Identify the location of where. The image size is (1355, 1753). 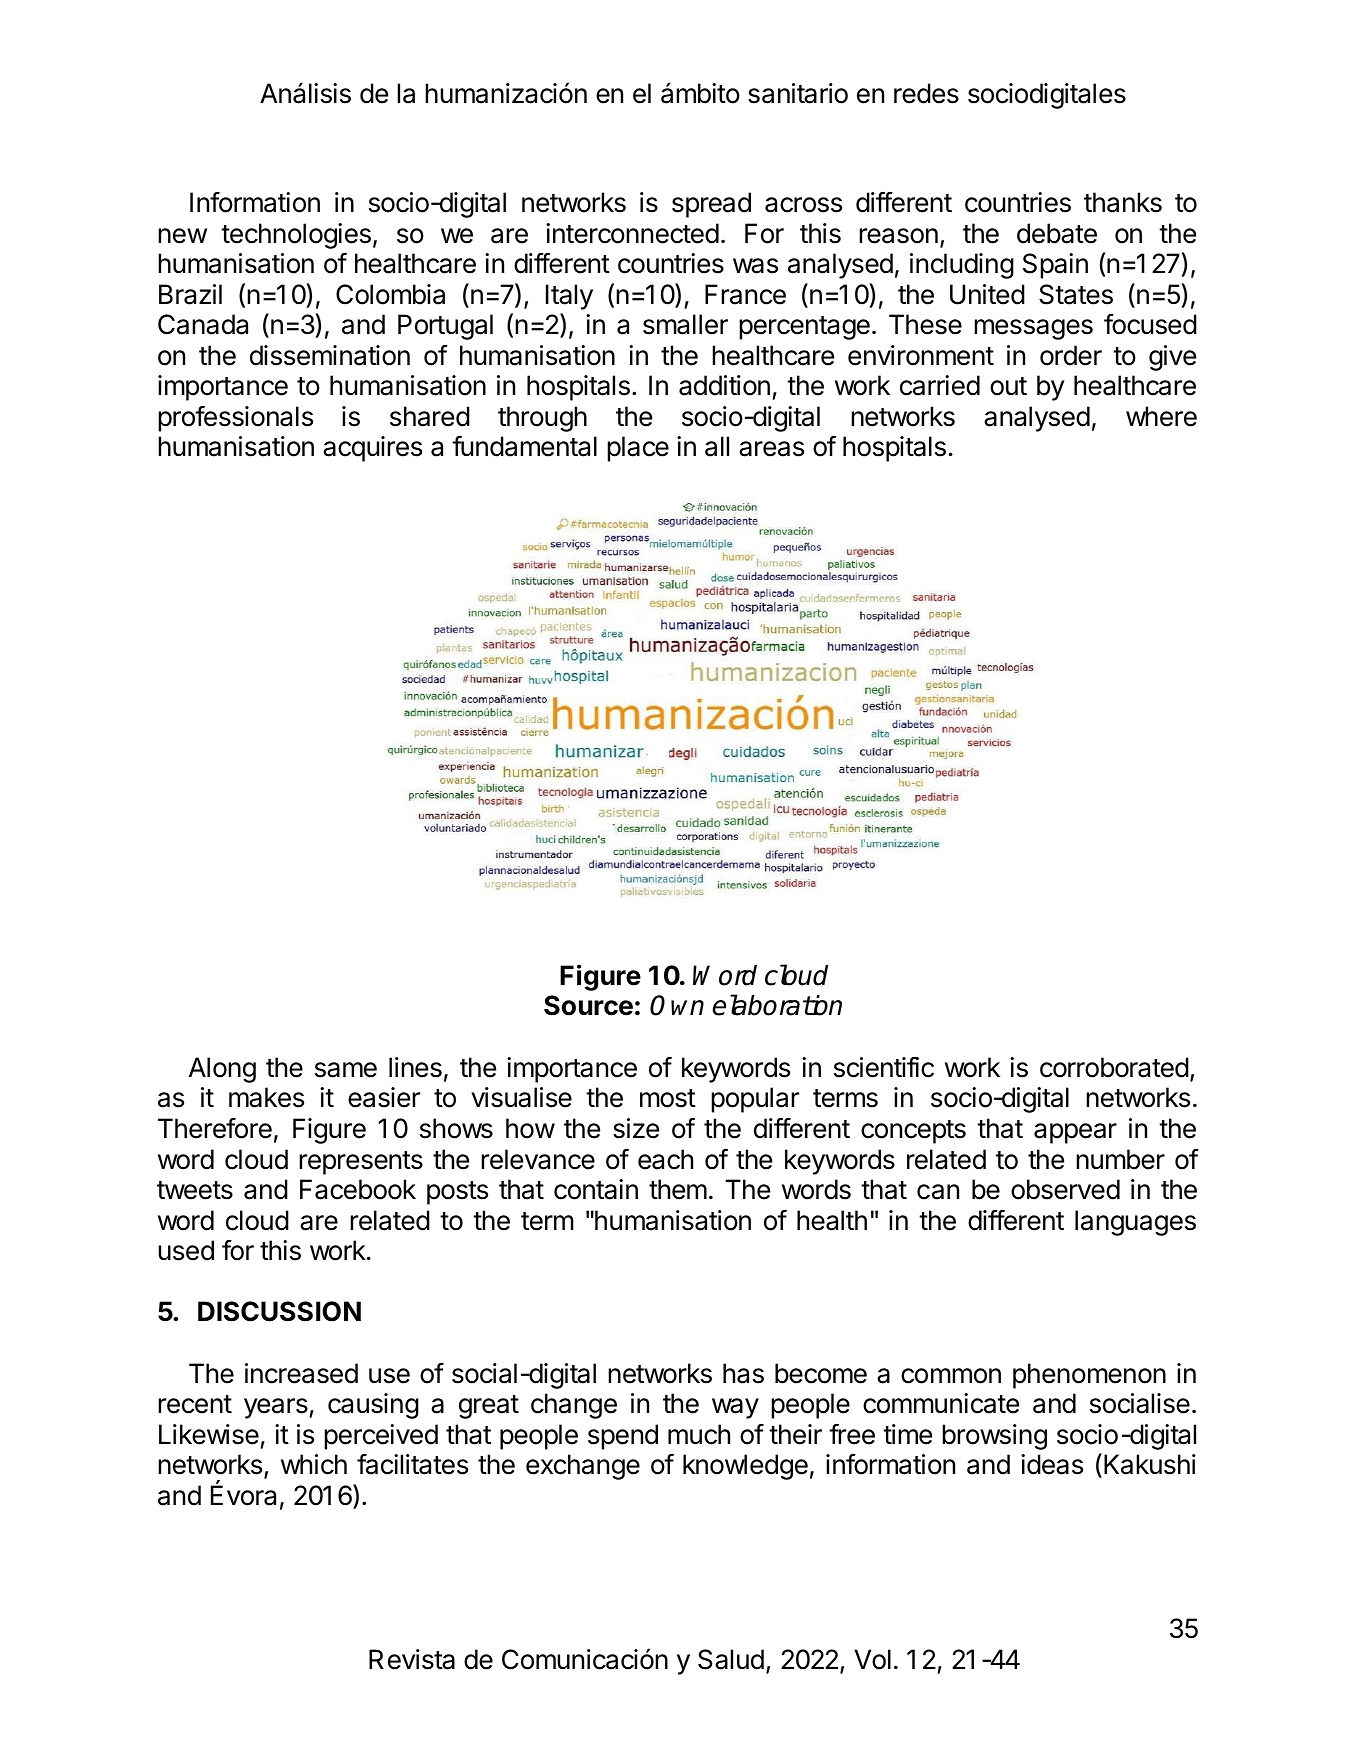
(1161, 416).
